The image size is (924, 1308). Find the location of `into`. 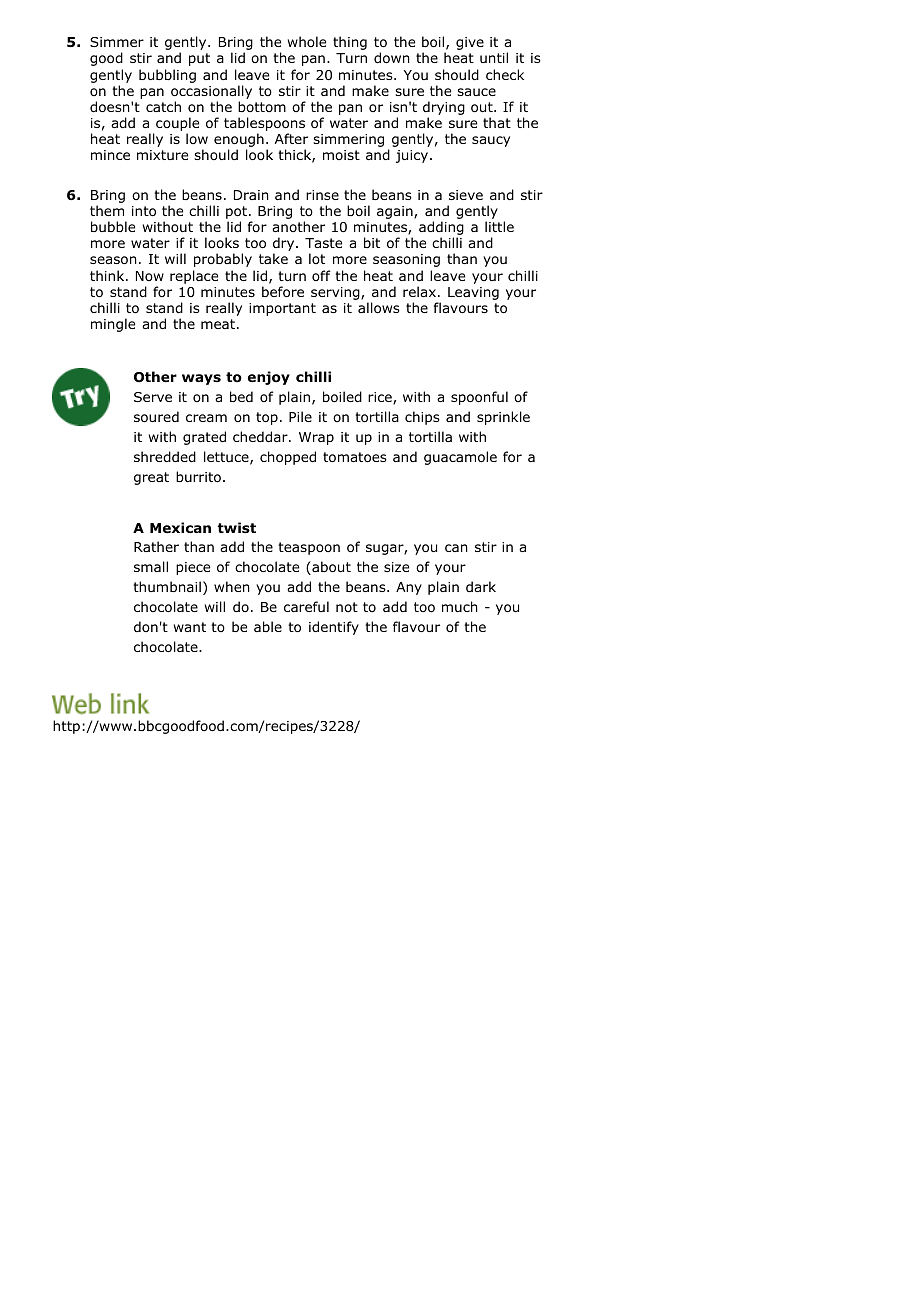

into is located at coordinates (144, 211).
